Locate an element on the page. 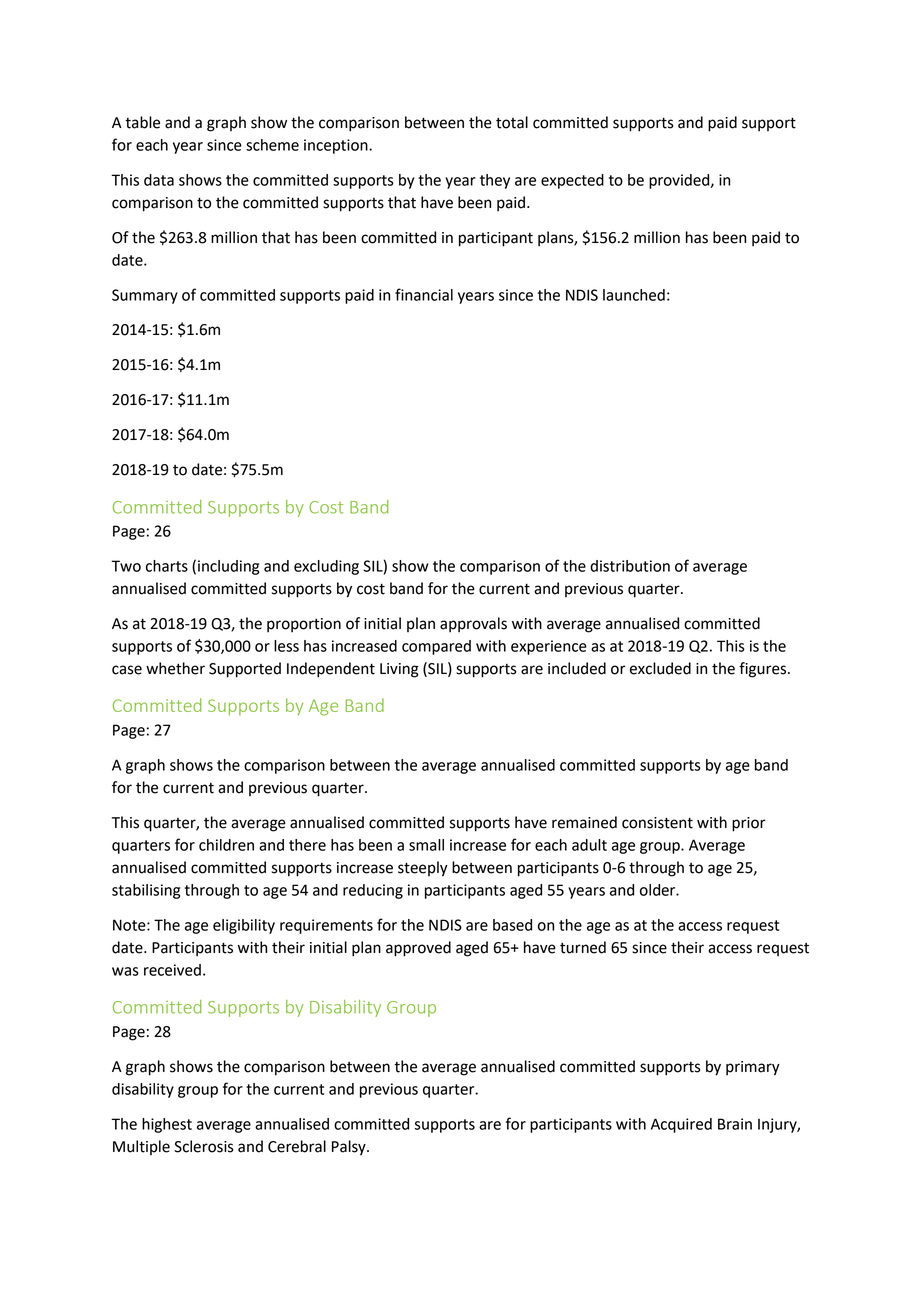  whether is located at coordinates (175, 668).
